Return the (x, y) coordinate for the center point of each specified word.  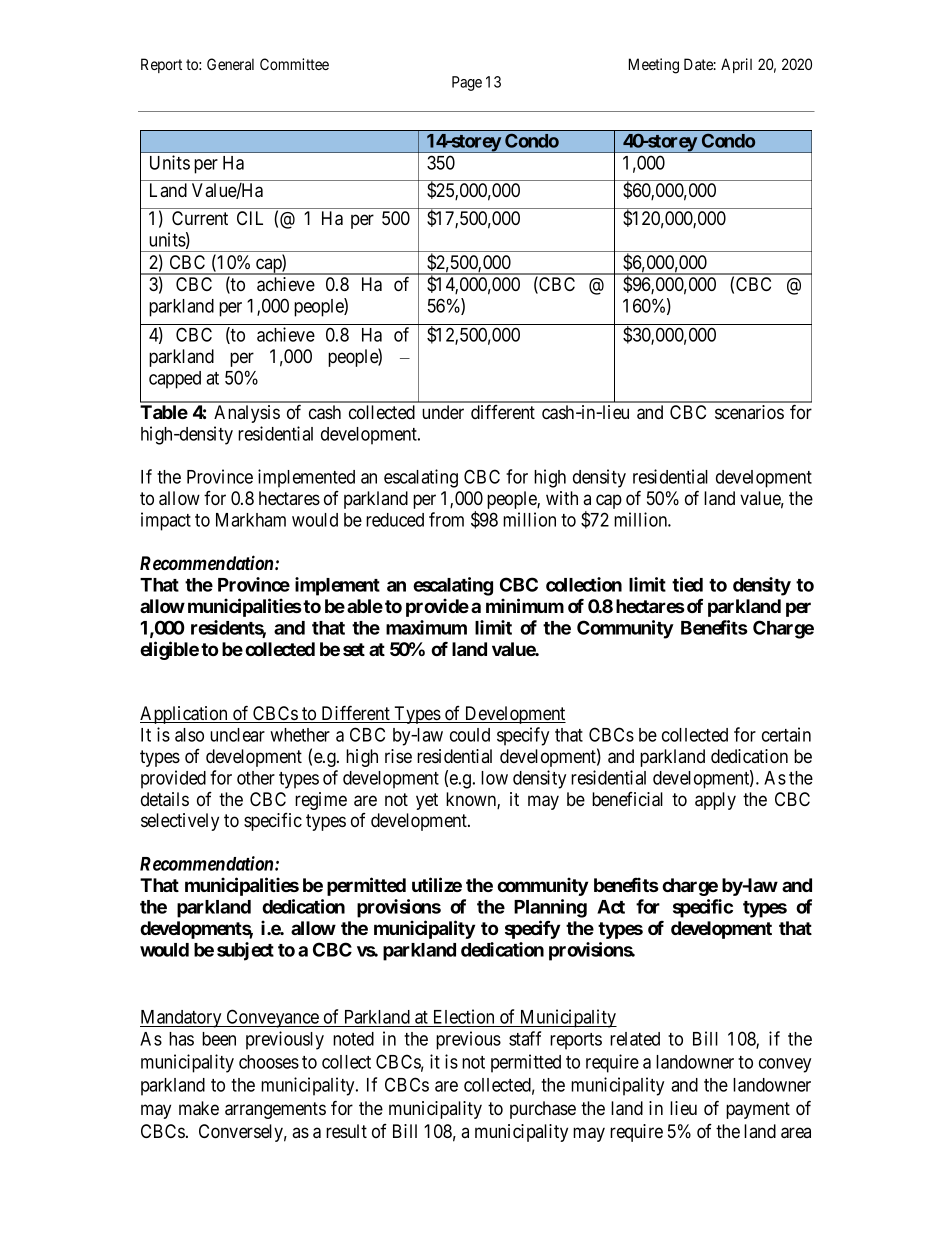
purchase (543, 1110)
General (230, 64)
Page (467, 83)
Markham (251, 520)
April (736, 65)
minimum (525, 605)
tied (687, 584)
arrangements (275, 1110)
